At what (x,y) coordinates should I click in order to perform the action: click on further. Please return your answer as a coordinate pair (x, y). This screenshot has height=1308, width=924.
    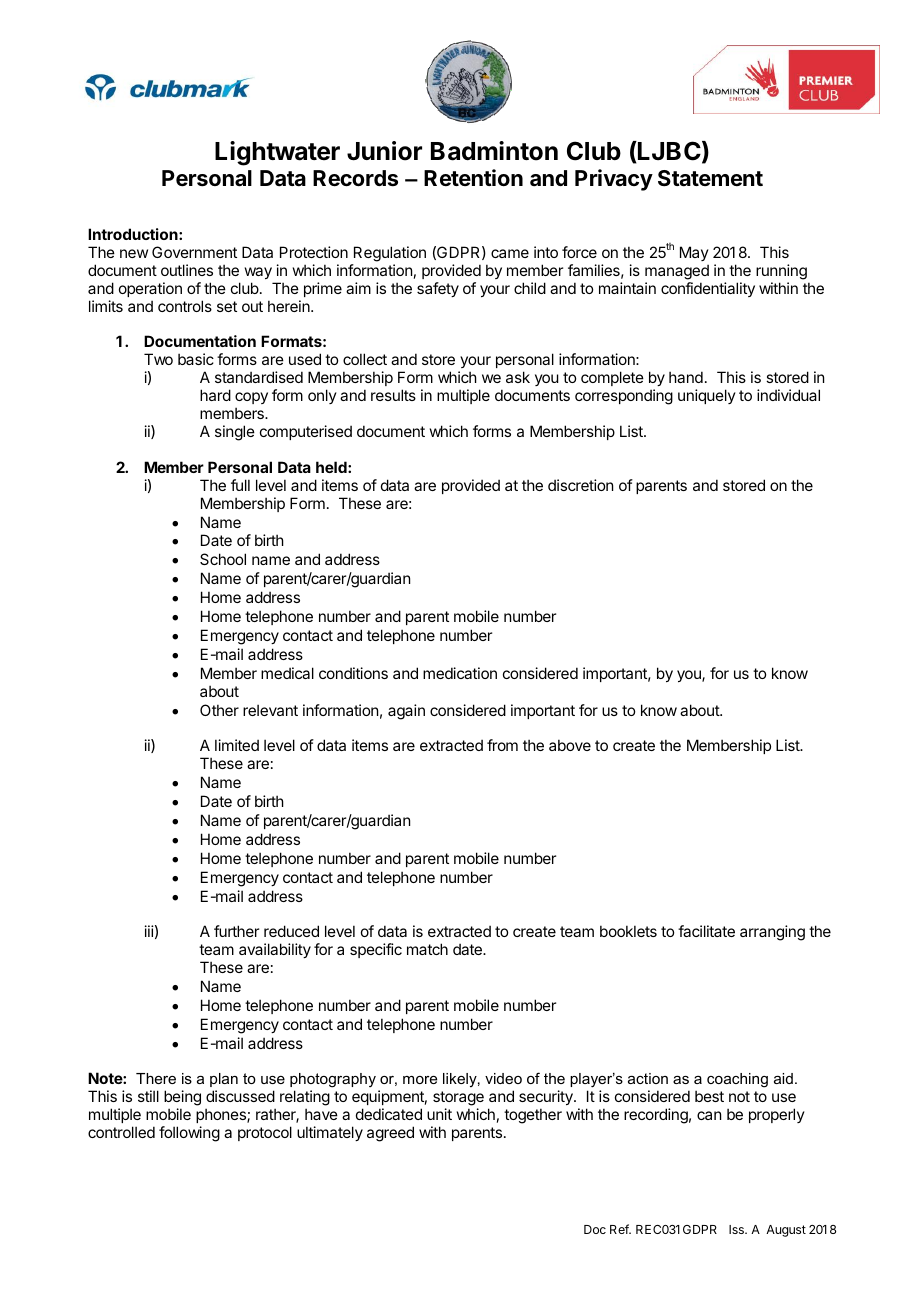
    Looking at the image, I should click on (236, 931).
